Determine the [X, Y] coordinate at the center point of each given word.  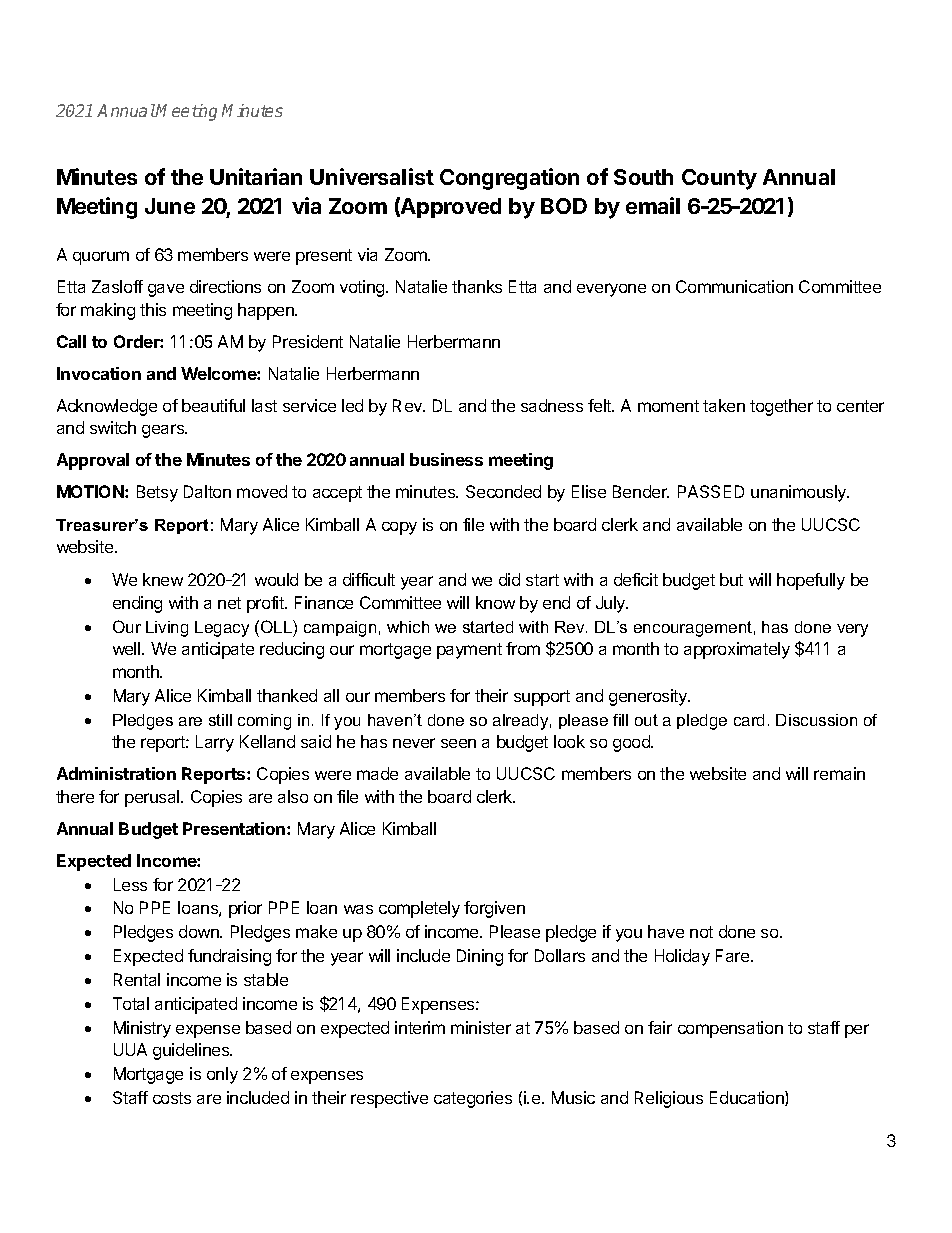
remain [839, 773]
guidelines [192, 1051]
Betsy [157, 493]
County [719, 179]
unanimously [800, 493]
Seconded [503, 491]
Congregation [509, 179]
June [170, 206]
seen [458, 743]
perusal [153, 798]
